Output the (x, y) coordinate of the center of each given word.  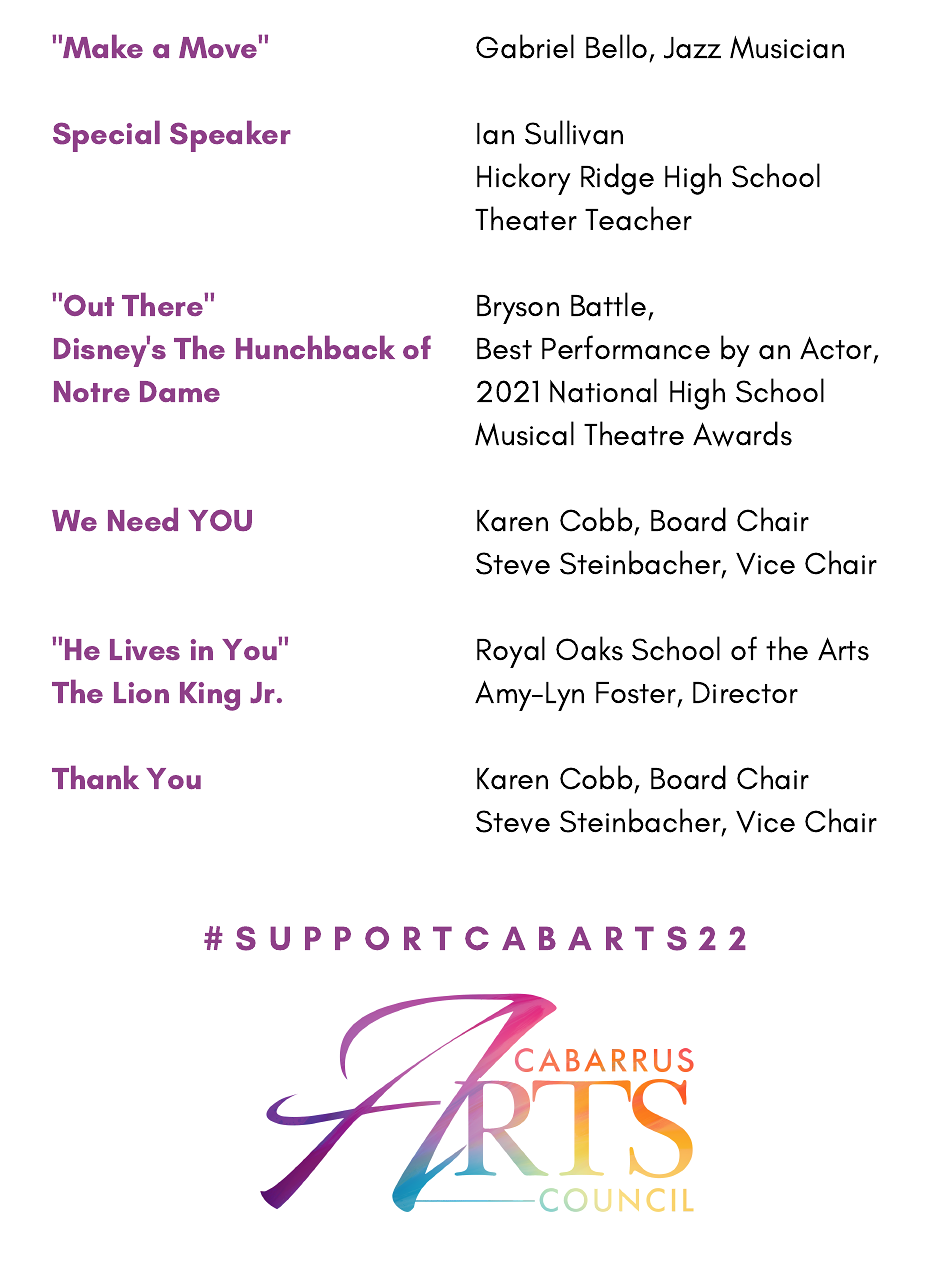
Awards (742, 434)
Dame (180, 391)
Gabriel (525, 46)
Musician (787, 47)
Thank (95, 777)
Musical (524, 433)
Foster (636, 693)
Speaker (230, 136)
